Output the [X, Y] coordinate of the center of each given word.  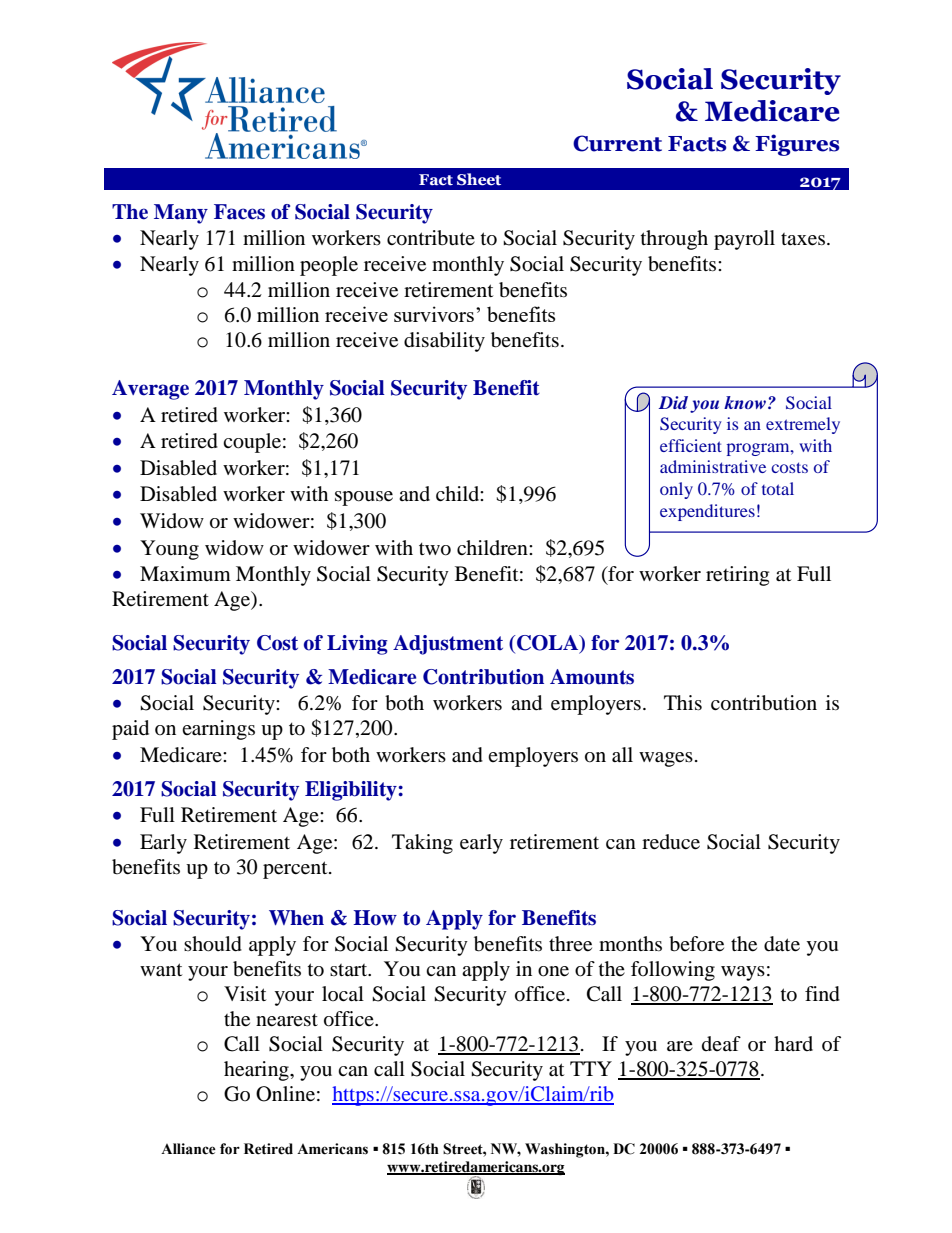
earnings [218, 730]
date [782, 944]
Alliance [188, 1149]
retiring [737, 576]
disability [444, 342]
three [570, 944]
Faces [239, 212]
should [213, 944]
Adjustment [448, 645]
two [435, 549]
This [683, 702]
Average [150, 390]
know [745, 402]
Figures [797, 145]
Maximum [185, 573]
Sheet [479, 179]
